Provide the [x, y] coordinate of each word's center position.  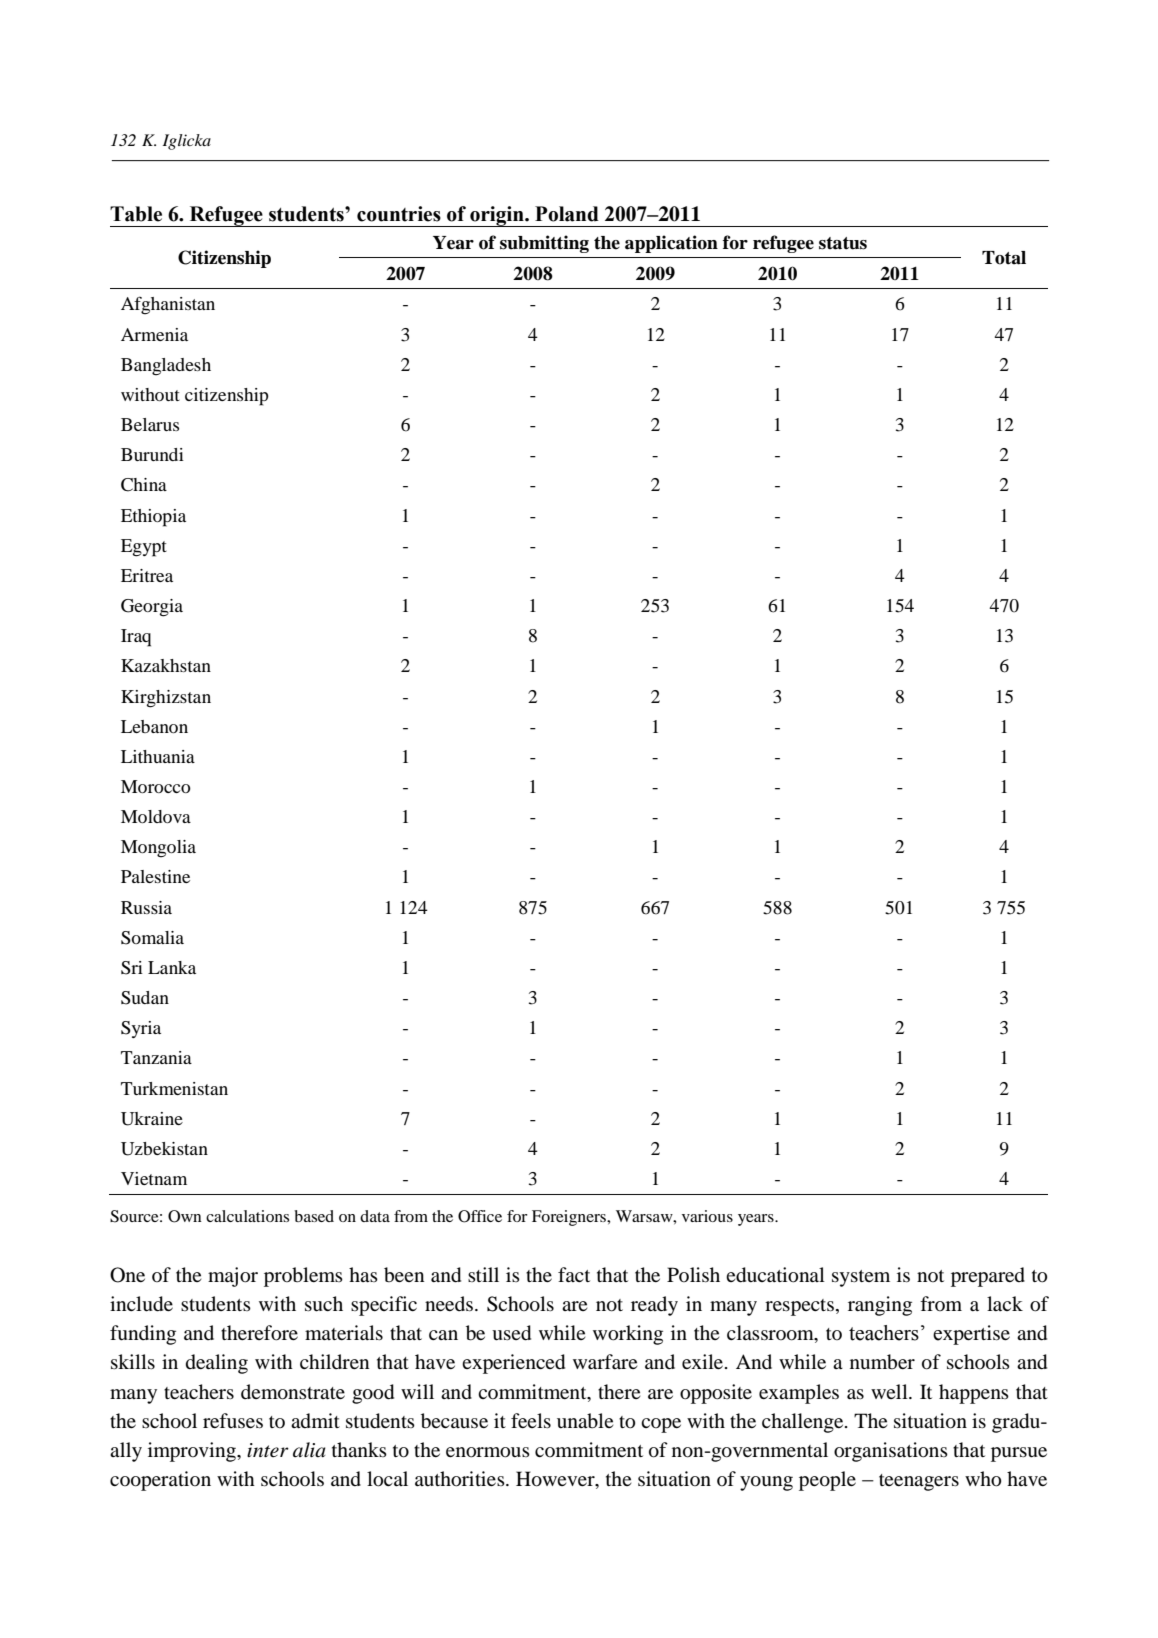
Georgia [152, 608]
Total [1004, 258]
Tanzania [156, 1057]
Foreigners [570, 1218]
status [843, 243]
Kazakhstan [166, 665]
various [707, 1216]
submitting [544, 244]
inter [268, 1450]
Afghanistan [168, 305]
